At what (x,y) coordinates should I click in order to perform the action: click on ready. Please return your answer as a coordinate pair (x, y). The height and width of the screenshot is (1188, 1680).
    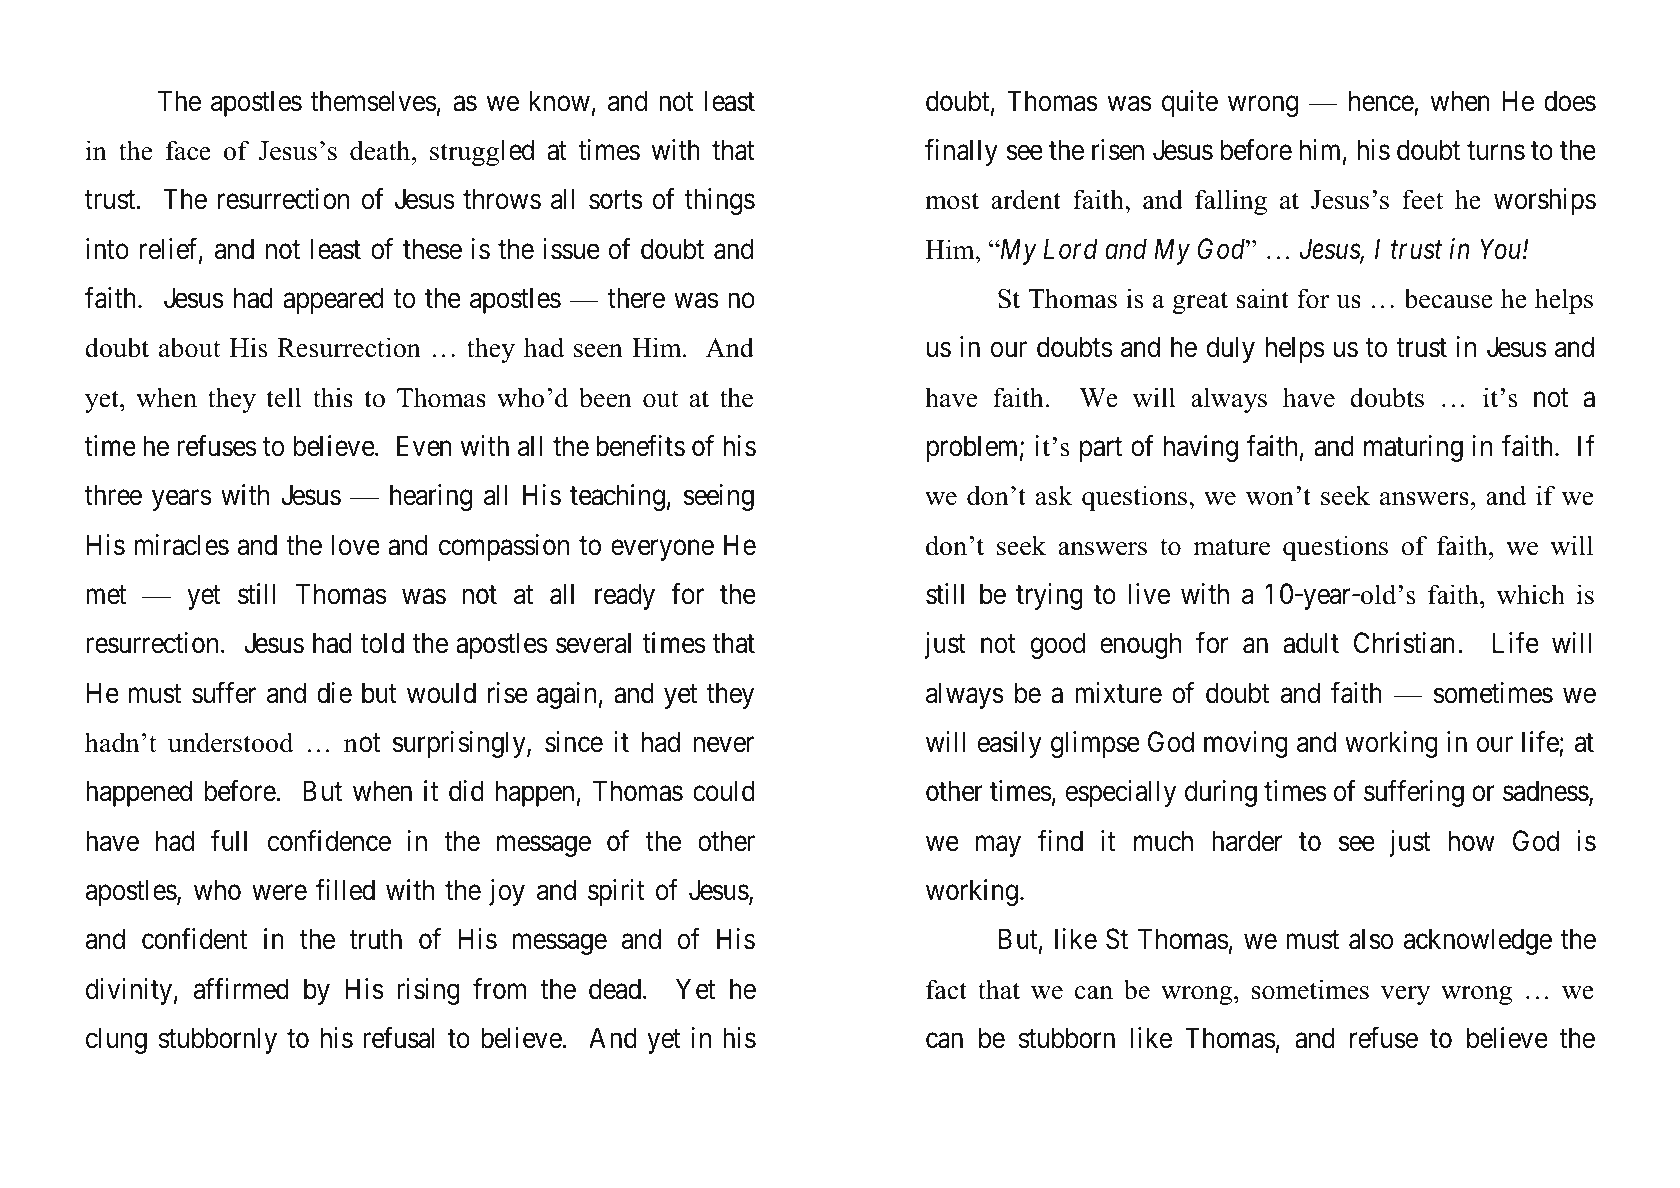
    Looking at the image, I should click on (625, 596).
